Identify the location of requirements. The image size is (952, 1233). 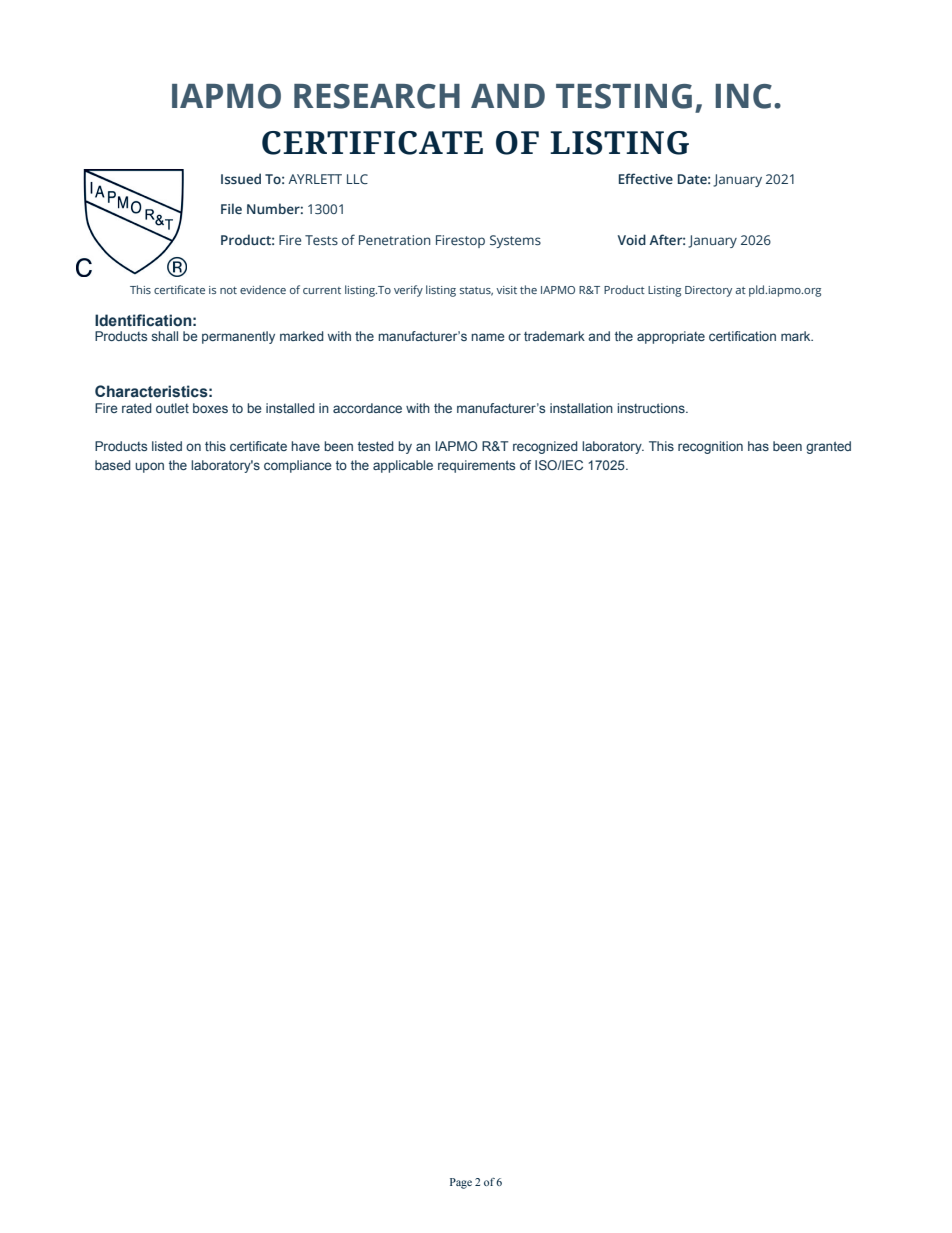
(476, 466).
